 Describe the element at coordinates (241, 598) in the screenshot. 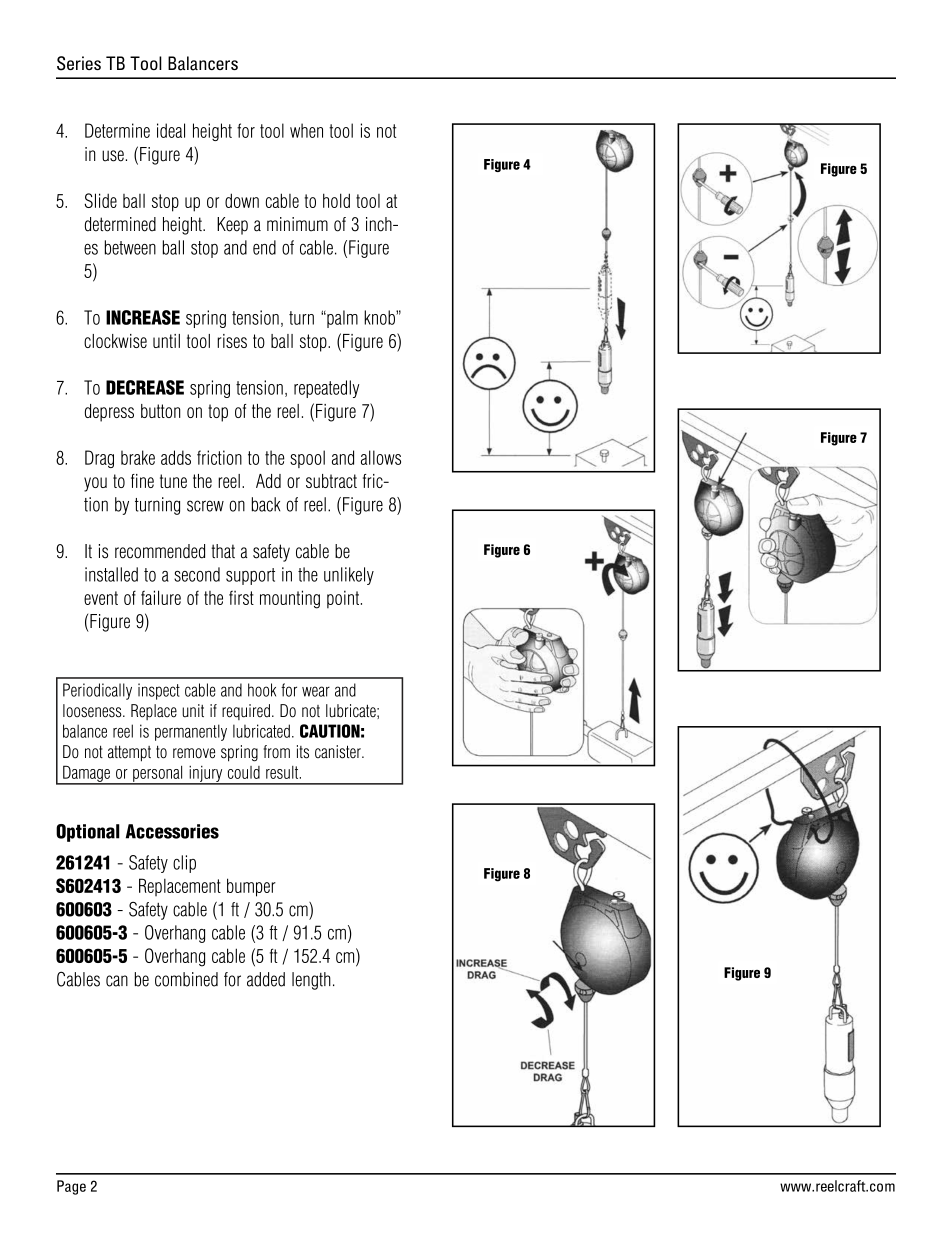

I see `first` at that location.
